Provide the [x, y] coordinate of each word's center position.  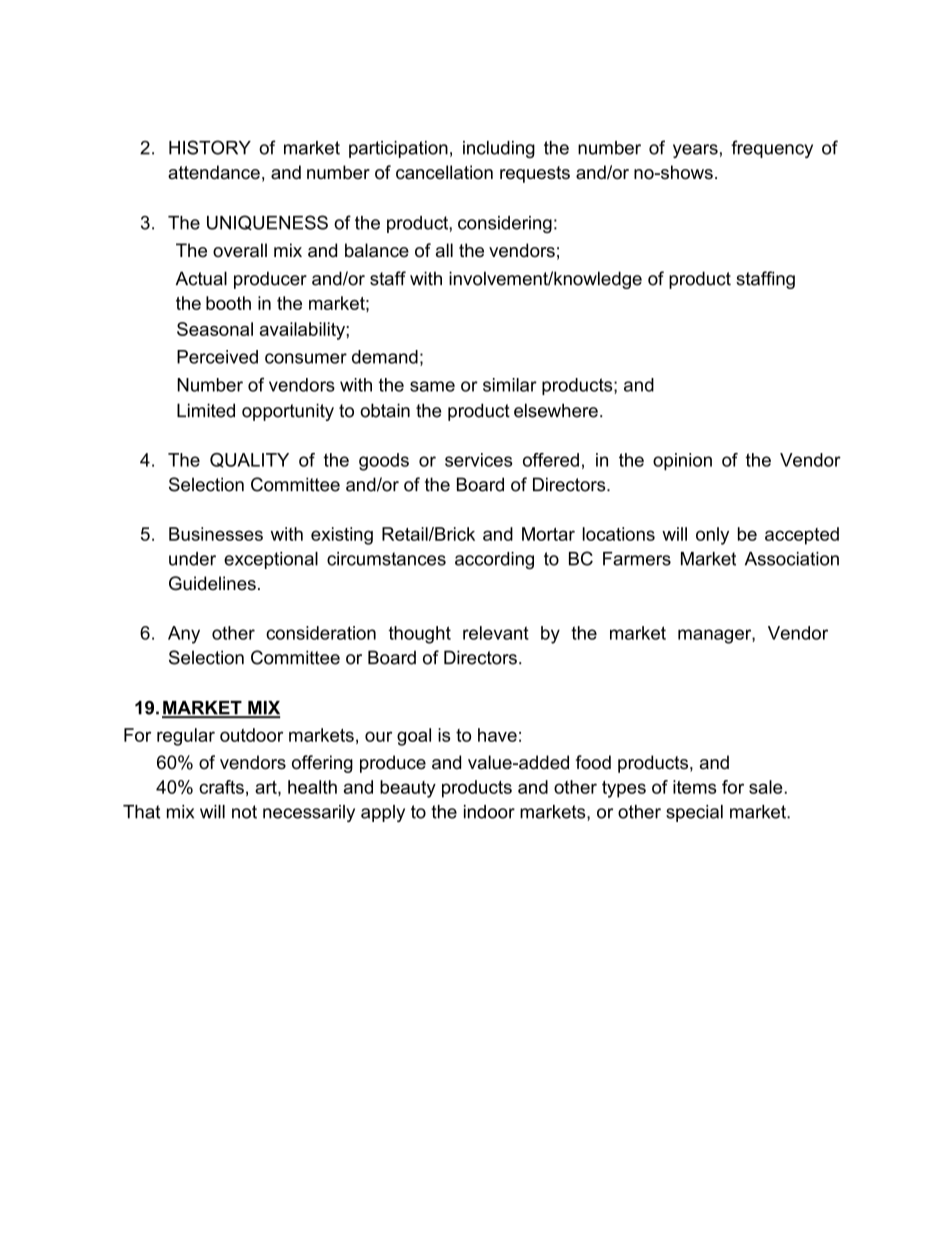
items [695, 787]
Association [792, 559]
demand [385, 357]
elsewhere [556, 410]
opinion [682, 462]
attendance [214, 172]
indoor [489, 812]
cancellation [444, 172]
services [479, 460]
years [695, 151]
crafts [221, 787]
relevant [496, 633]
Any [184, 635]
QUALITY [249, 460]
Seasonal [215, 329]
